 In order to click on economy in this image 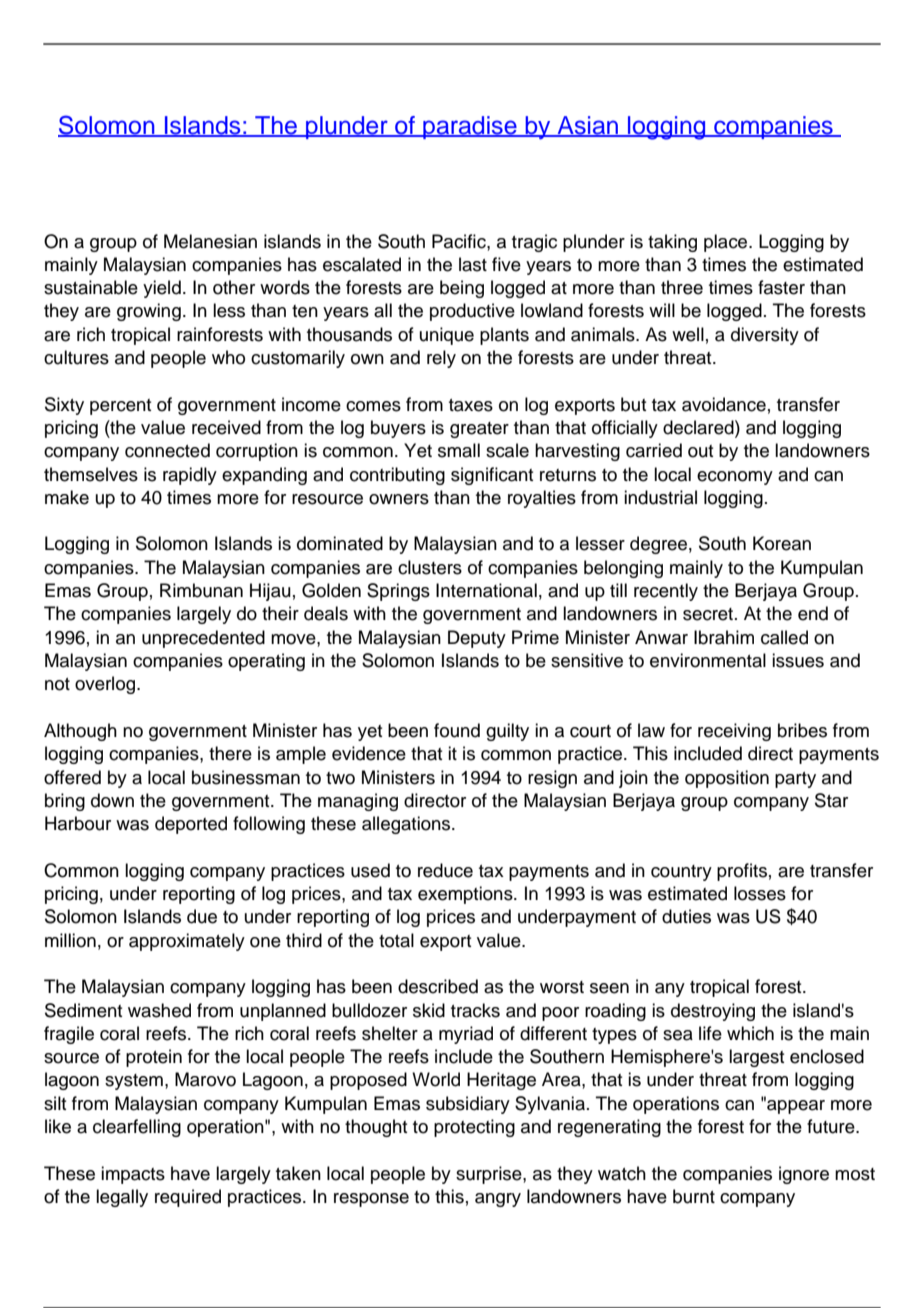, I will do `click(735, 478)`.
